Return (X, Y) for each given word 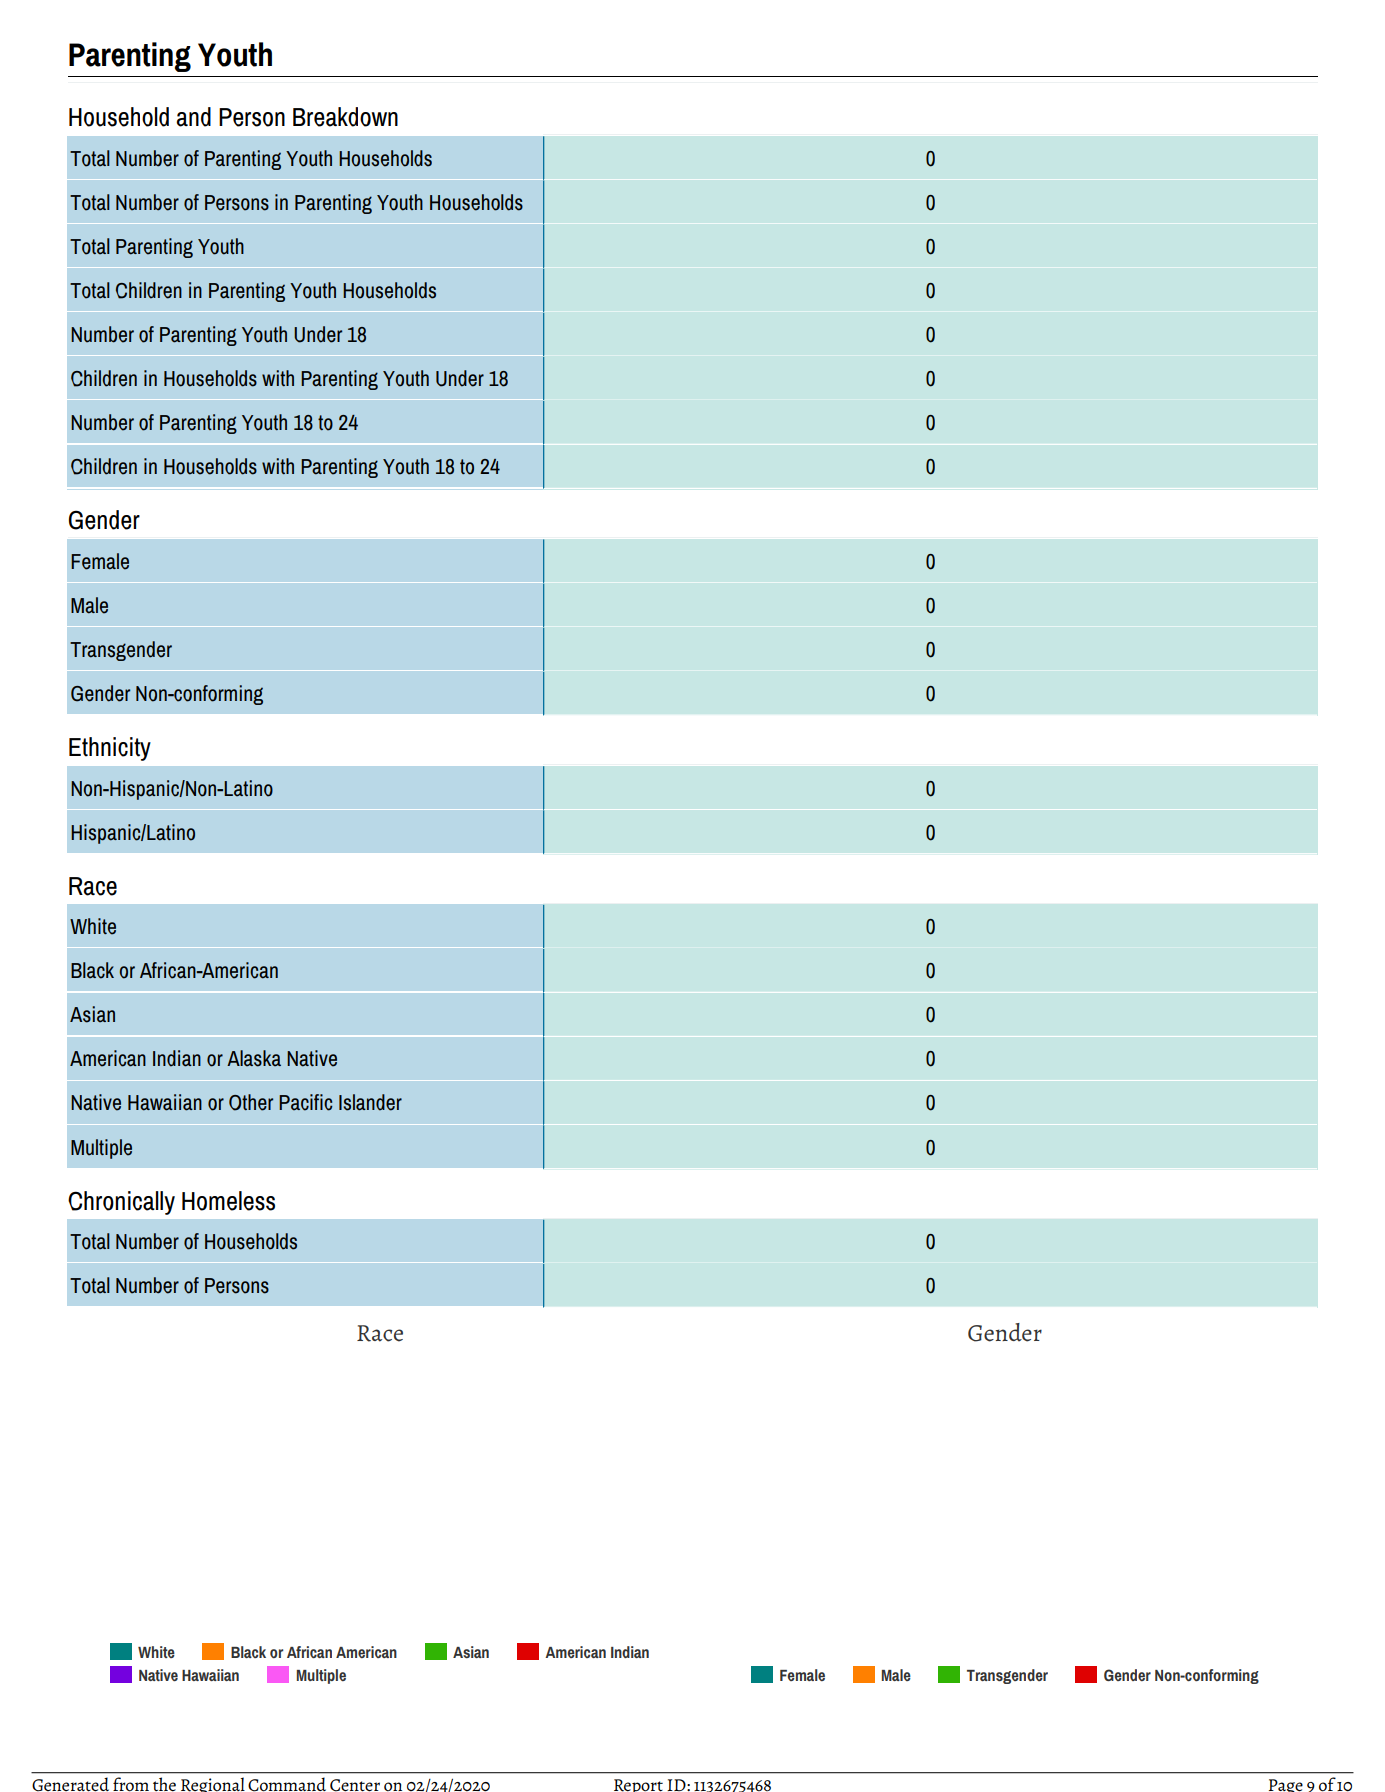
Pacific (305, 1102)
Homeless (228, 1201)
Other (251, 1102)
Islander (370, 1102)
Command (287, 1784)
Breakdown (345, 117)
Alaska (254, 1058)
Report (638, 1785)
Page (1286, 1785)
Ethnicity (110, 749)
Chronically (121, 1203)
